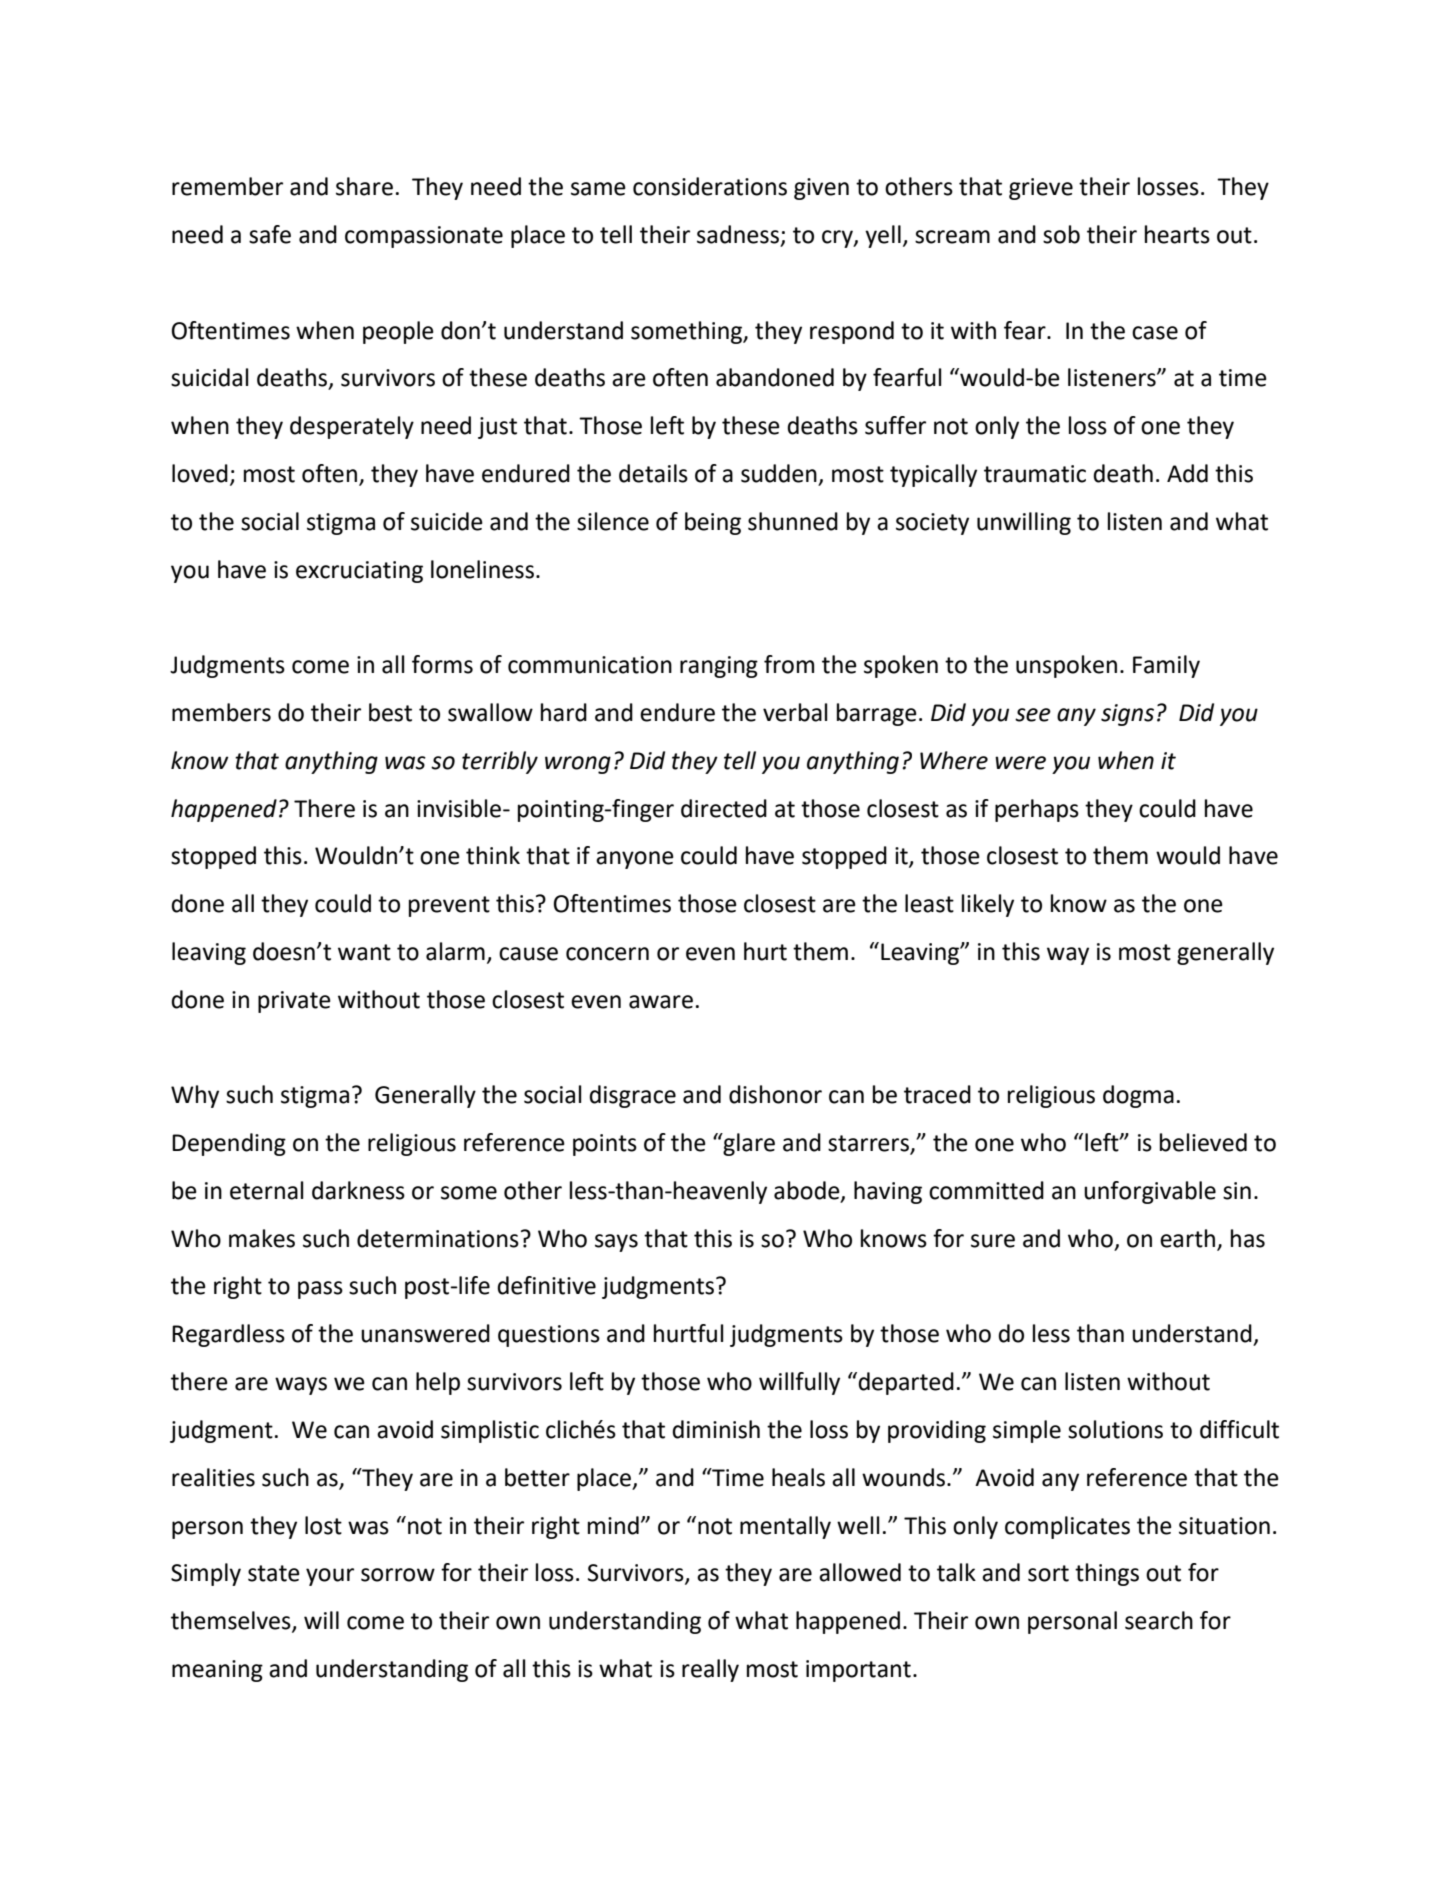 The image size is (1452, 1879). I want to click on hearts, so click(1177, 234).
